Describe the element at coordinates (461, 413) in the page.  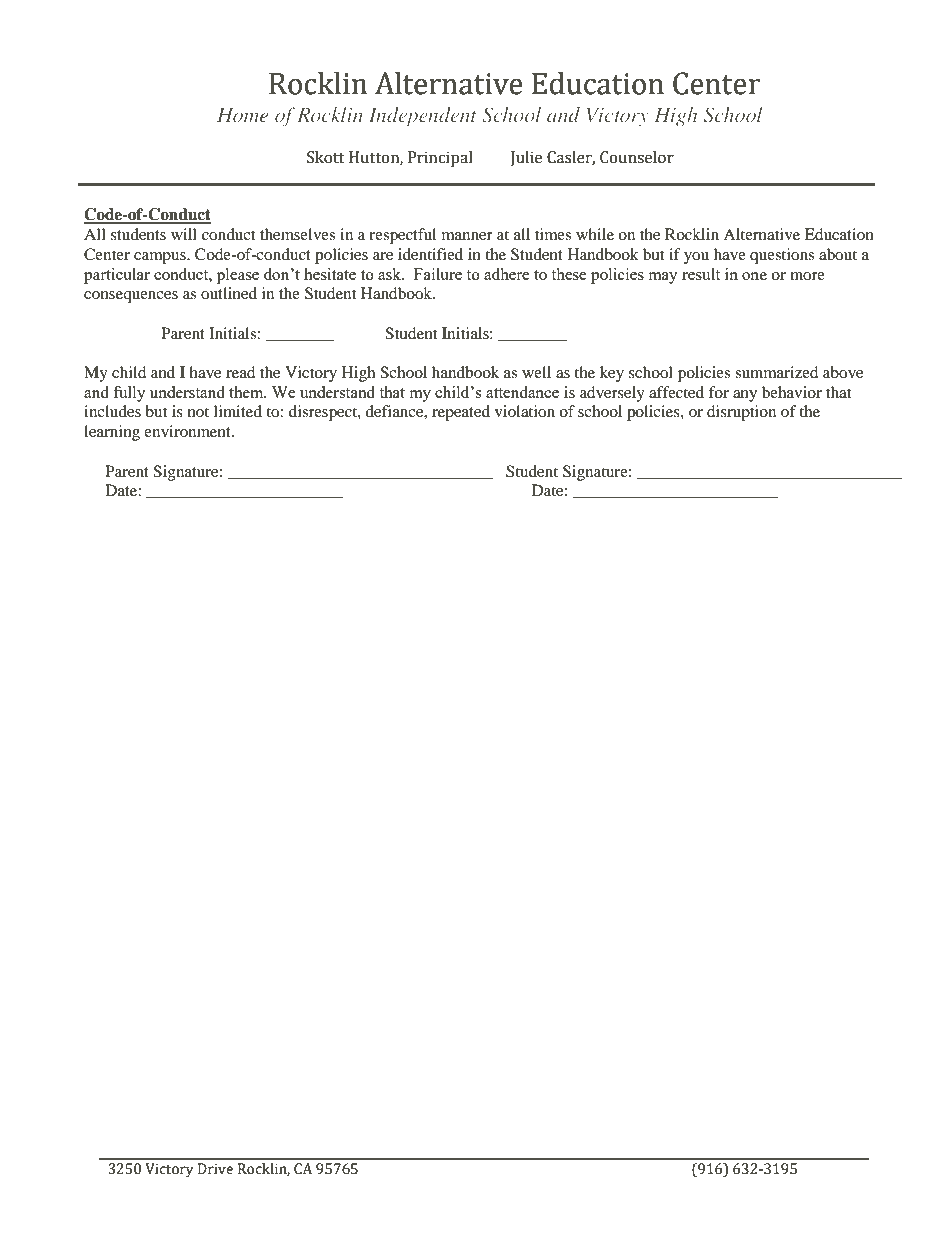
I see `repeated` at that location.
